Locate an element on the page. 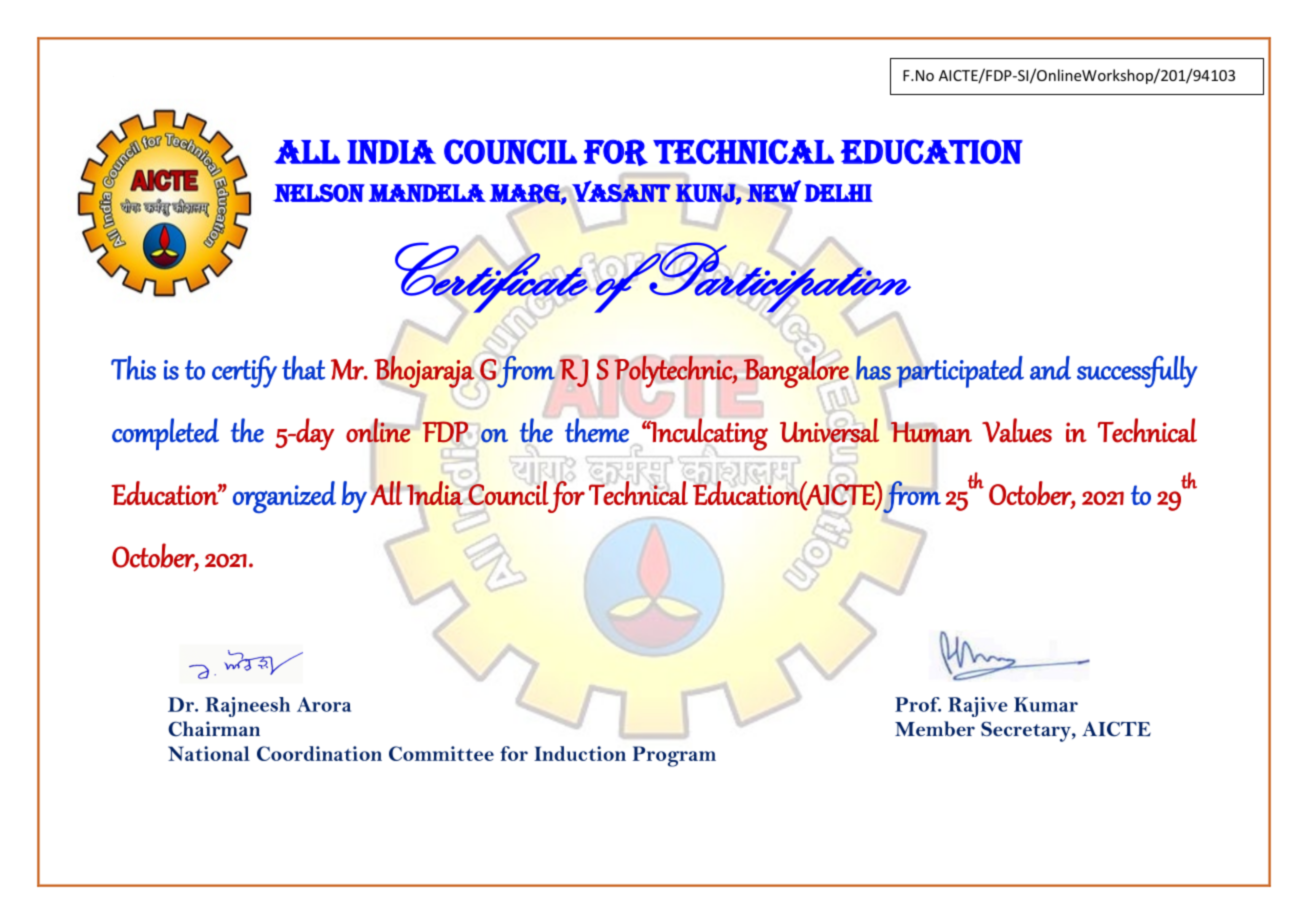 This image has width=1308, height=924. NELSON is located at coordinates (319, 193).
